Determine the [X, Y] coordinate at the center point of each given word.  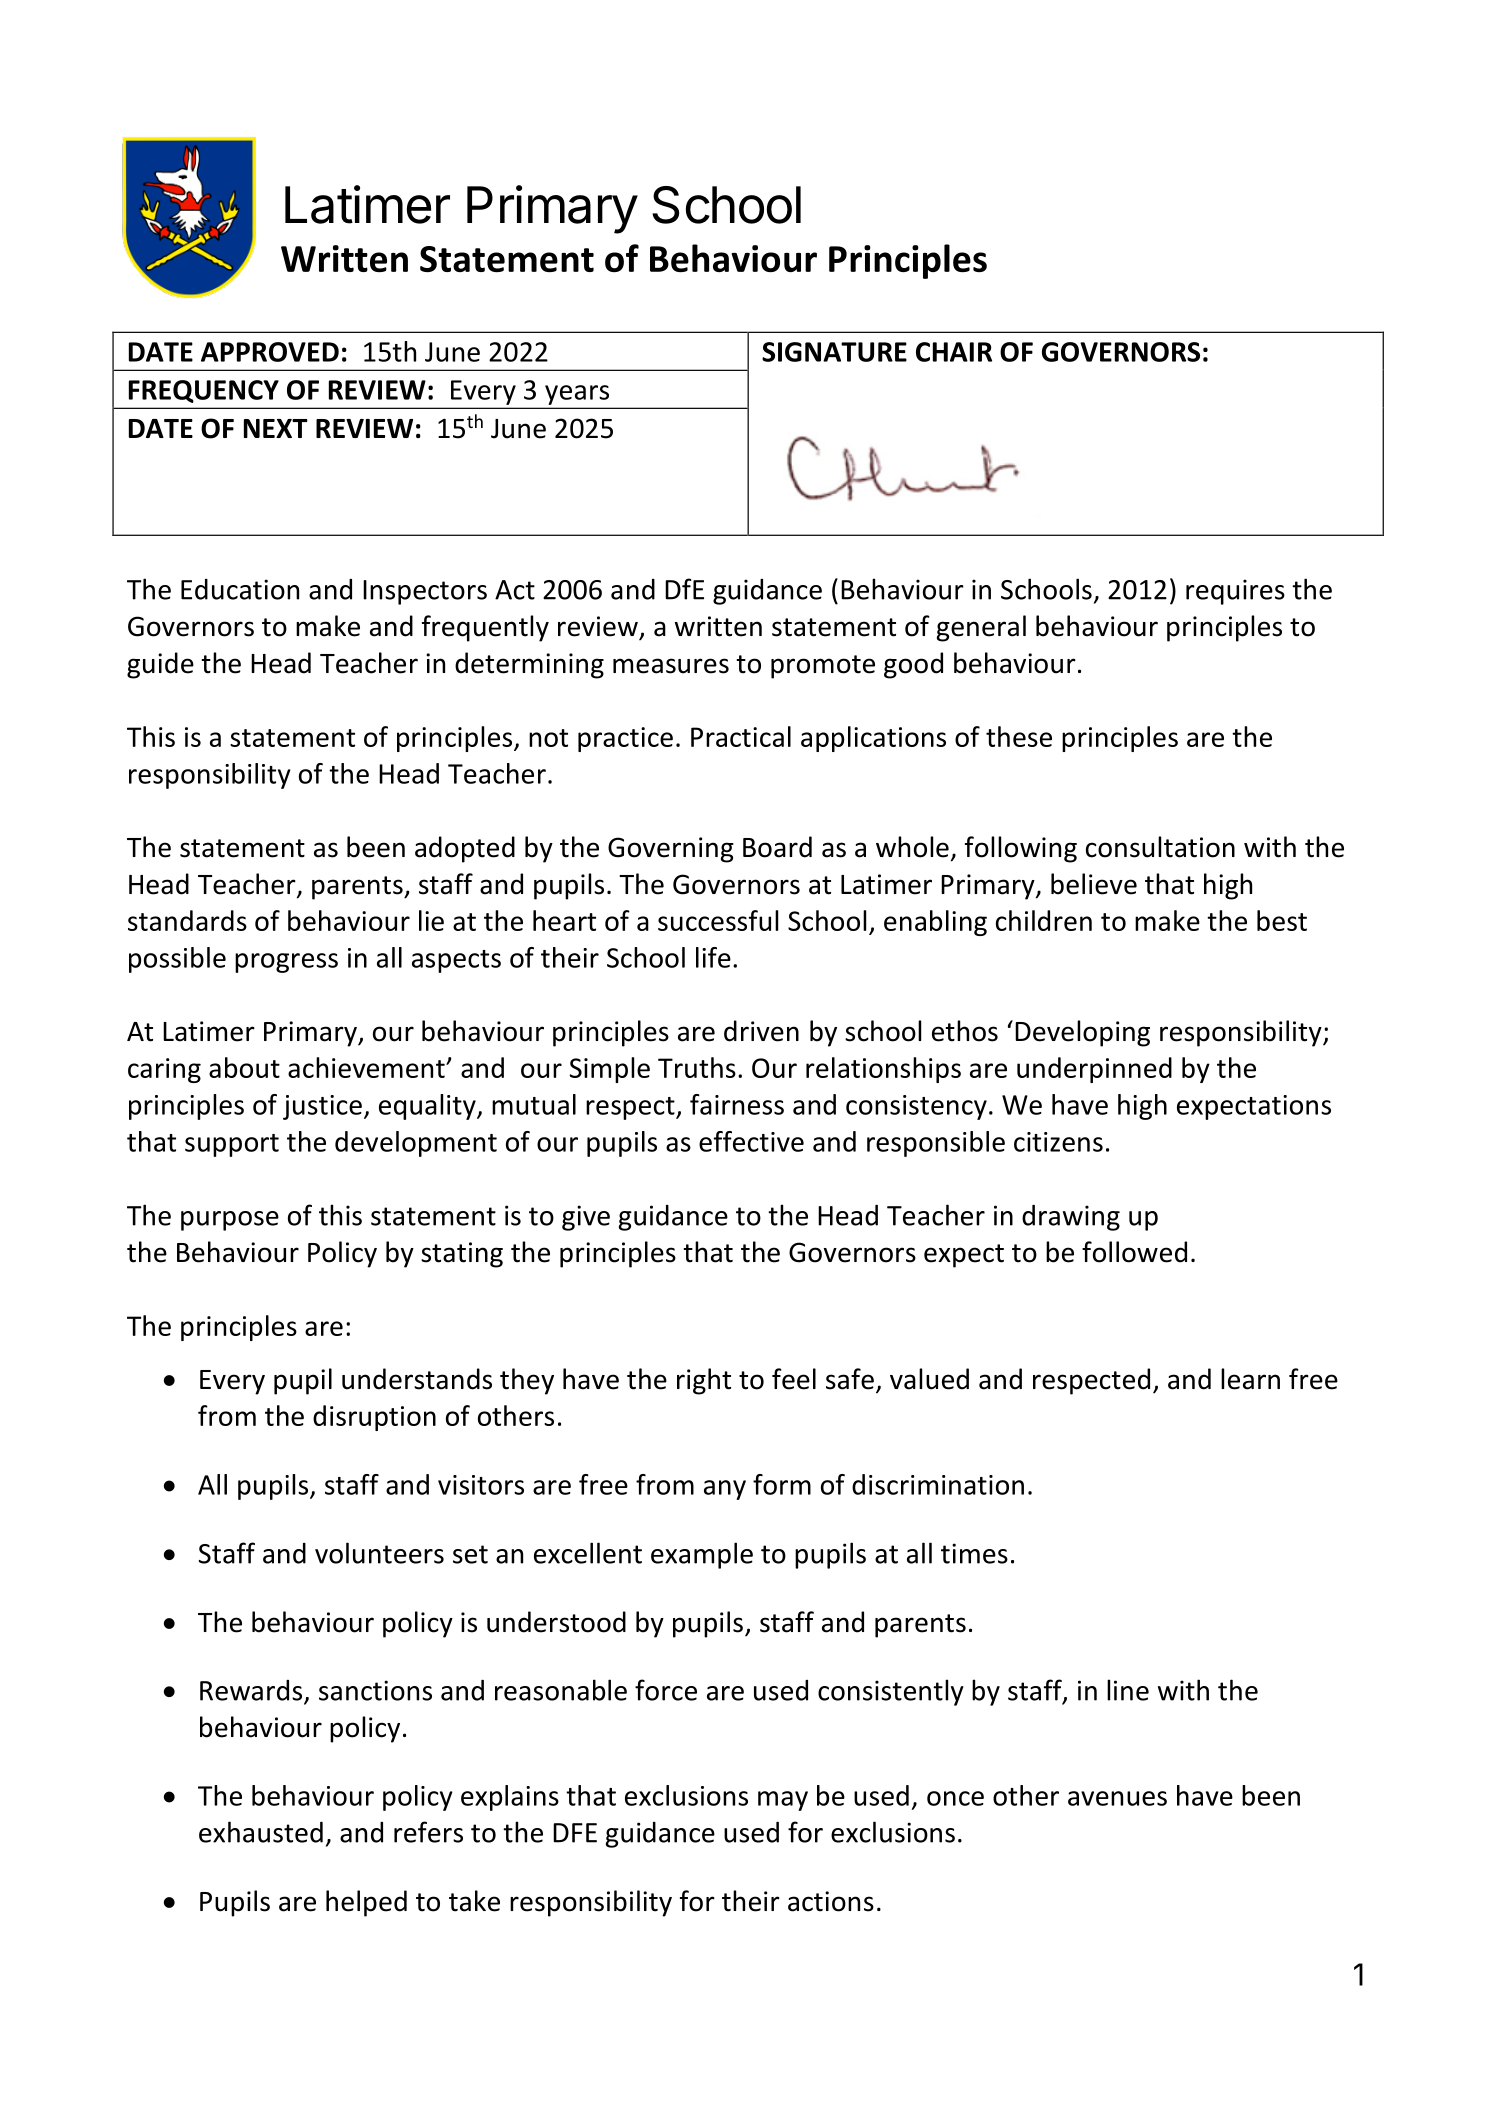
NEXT [276, 428]
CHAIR [954, 352]
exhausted [261, 1832]
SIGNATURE [834, 352]
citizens [1058, 1142]
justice [322, 1107]
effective [751, 1141]
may [783, 1801]
